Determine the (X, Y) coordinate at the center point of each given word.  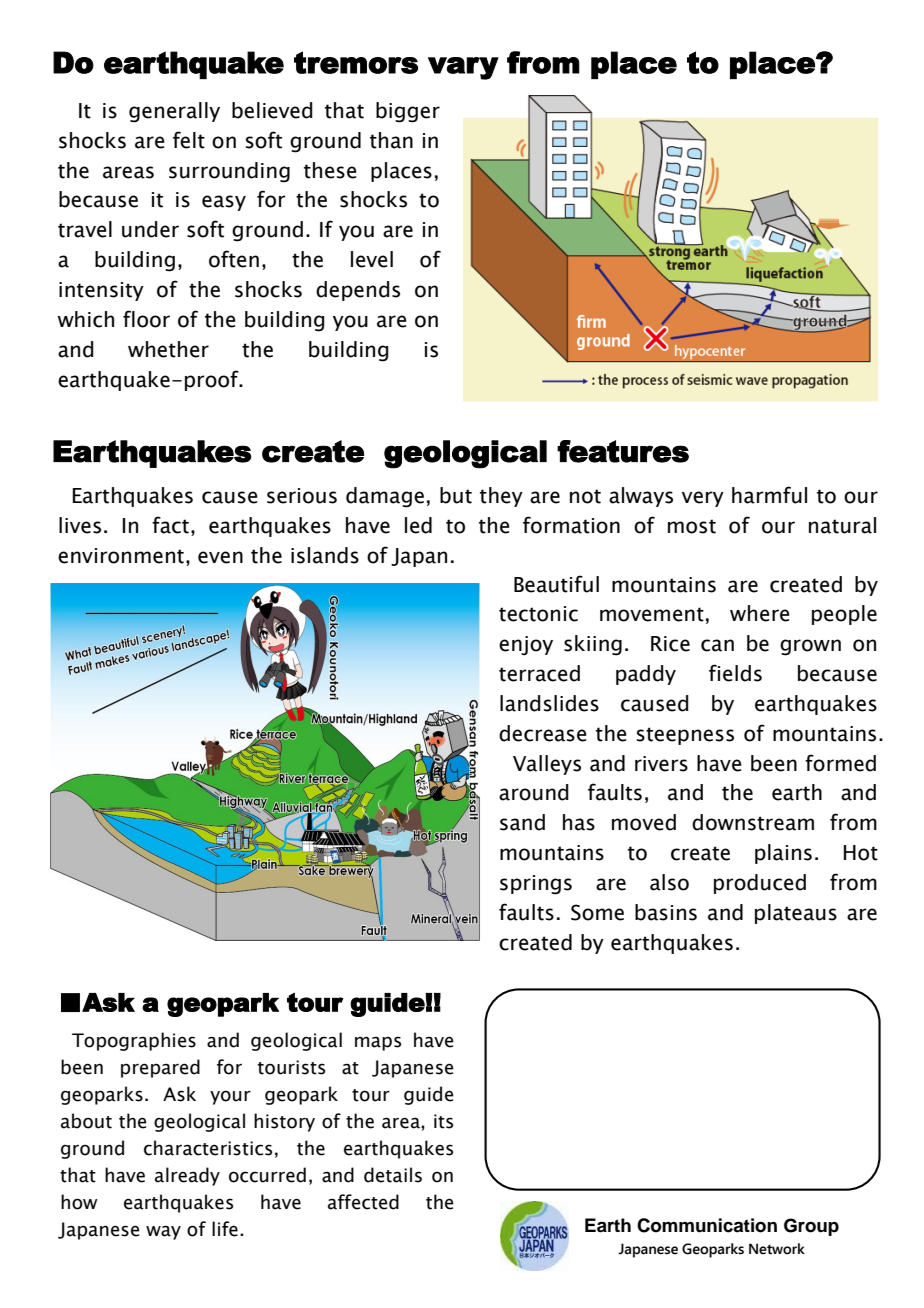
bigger (408, 112)
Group (811, 1227)
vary (463, 68)
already (187, 1176)
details (393, 1175)
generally (174, 112)
